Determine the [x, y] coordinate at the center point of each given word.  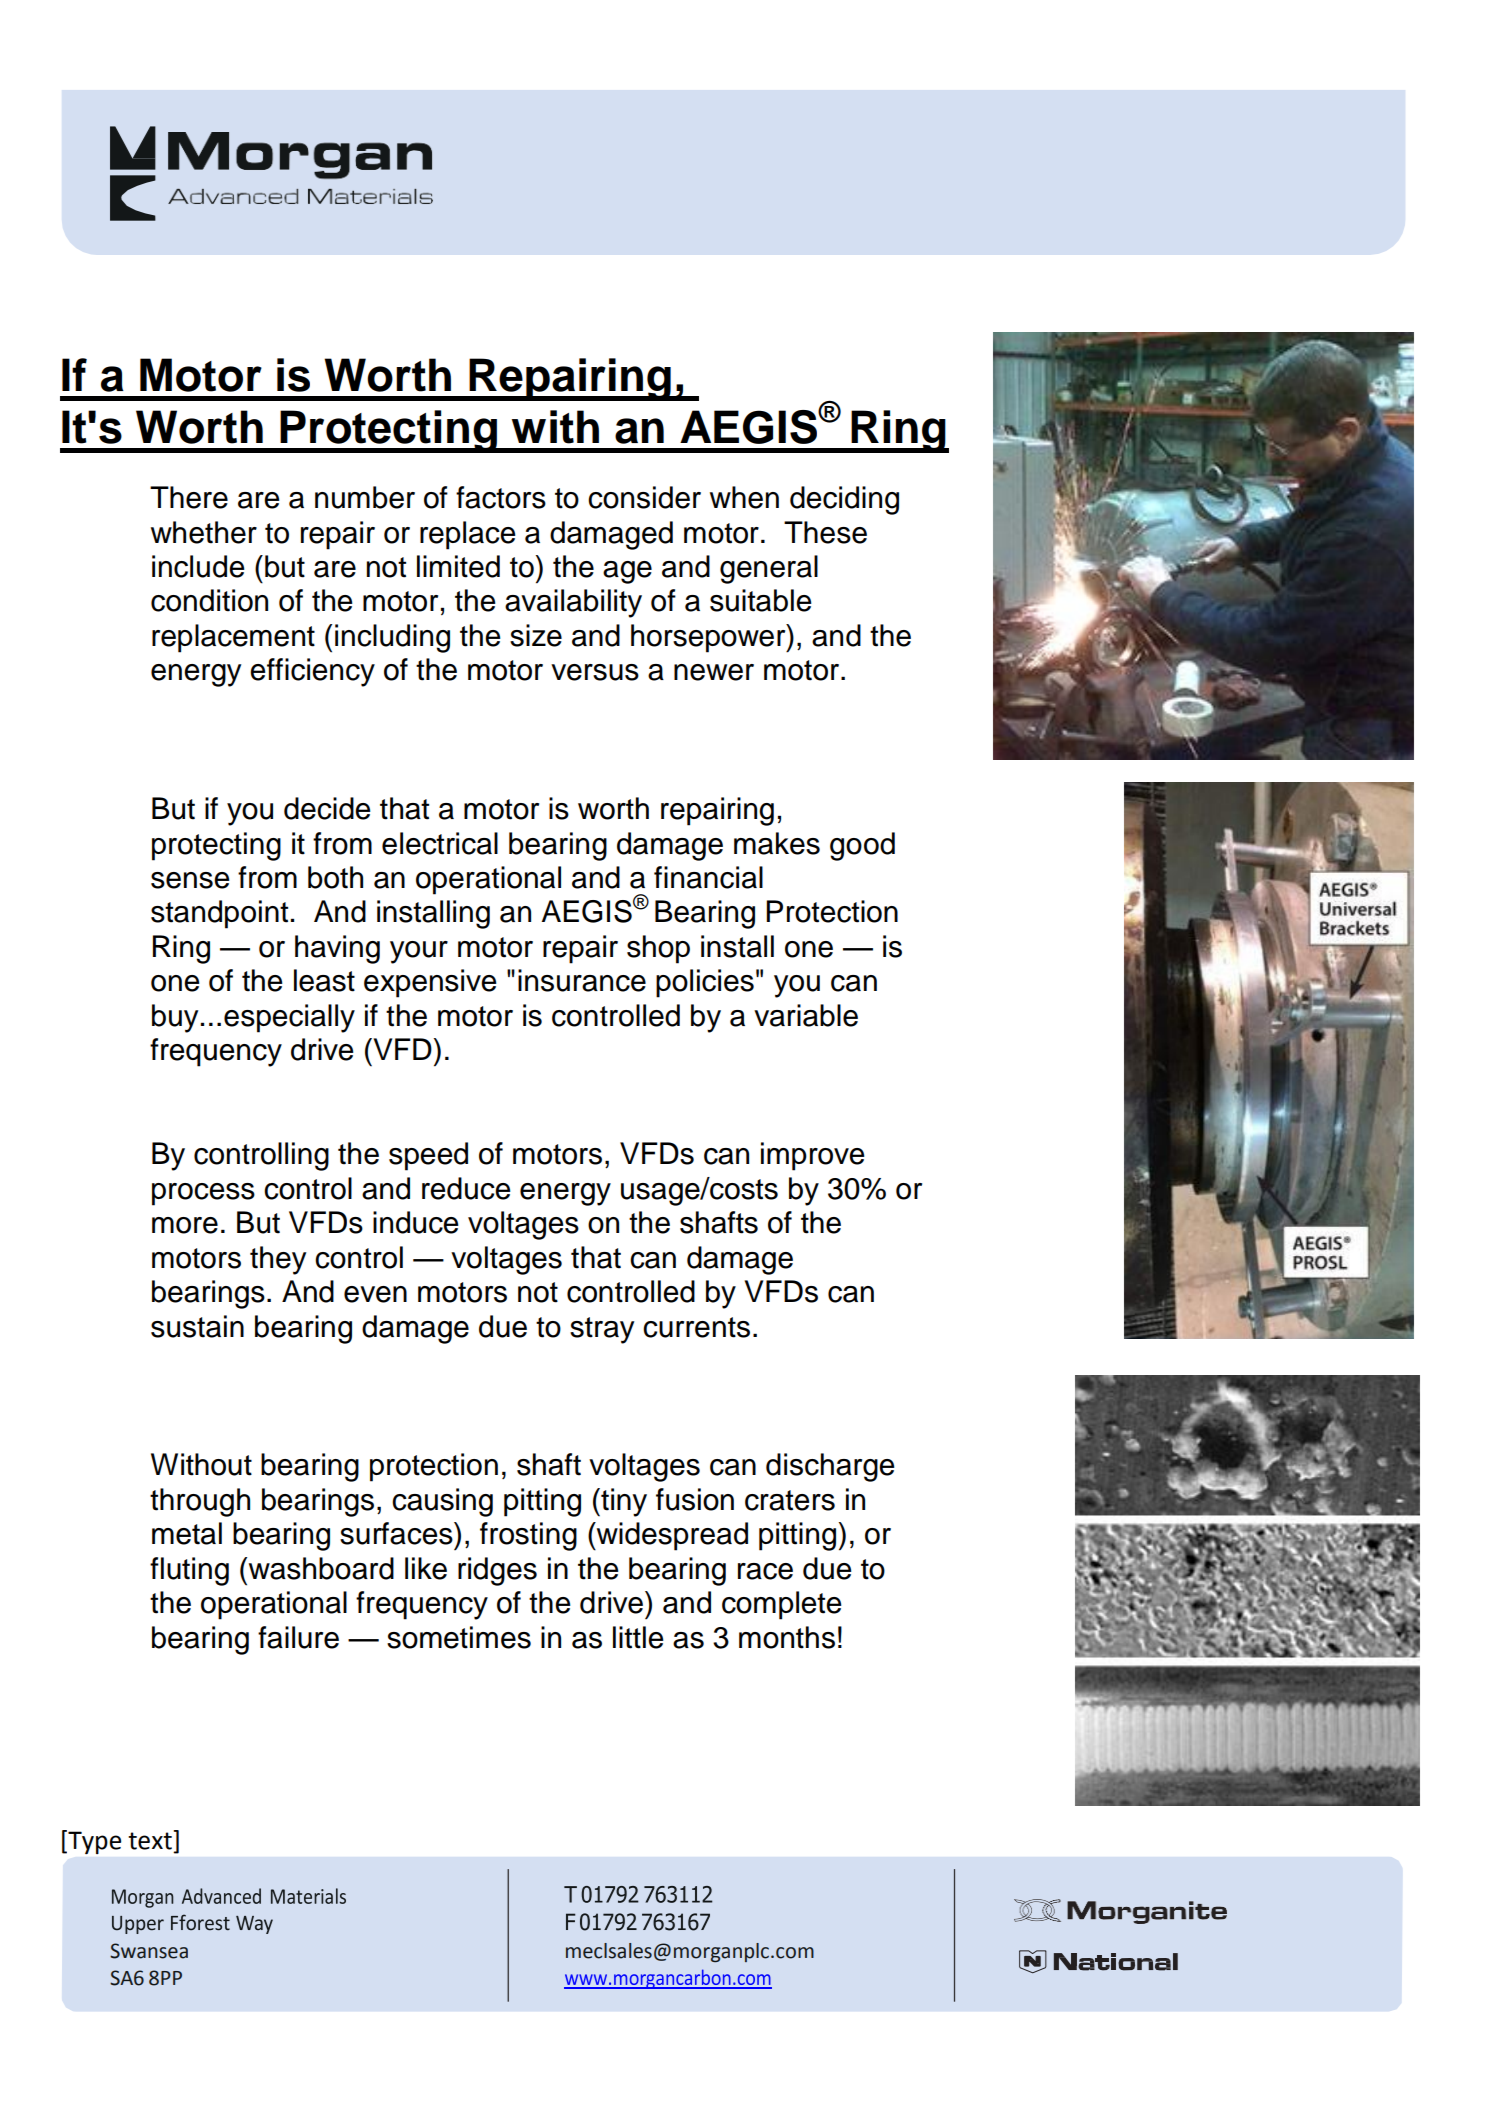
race [765, 1571]
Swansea [149, 1951]
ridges [497, 1571]
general [769, 569]
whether [204, 532]
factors [501, 497]
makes [777, 843]
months [787, 1637]
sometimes [459, 1637]
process [203, 1194]
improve [813, 1156]
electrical [440, 843]
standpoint [219, 914]
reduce [466, 1188]
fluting [189, 1571]
